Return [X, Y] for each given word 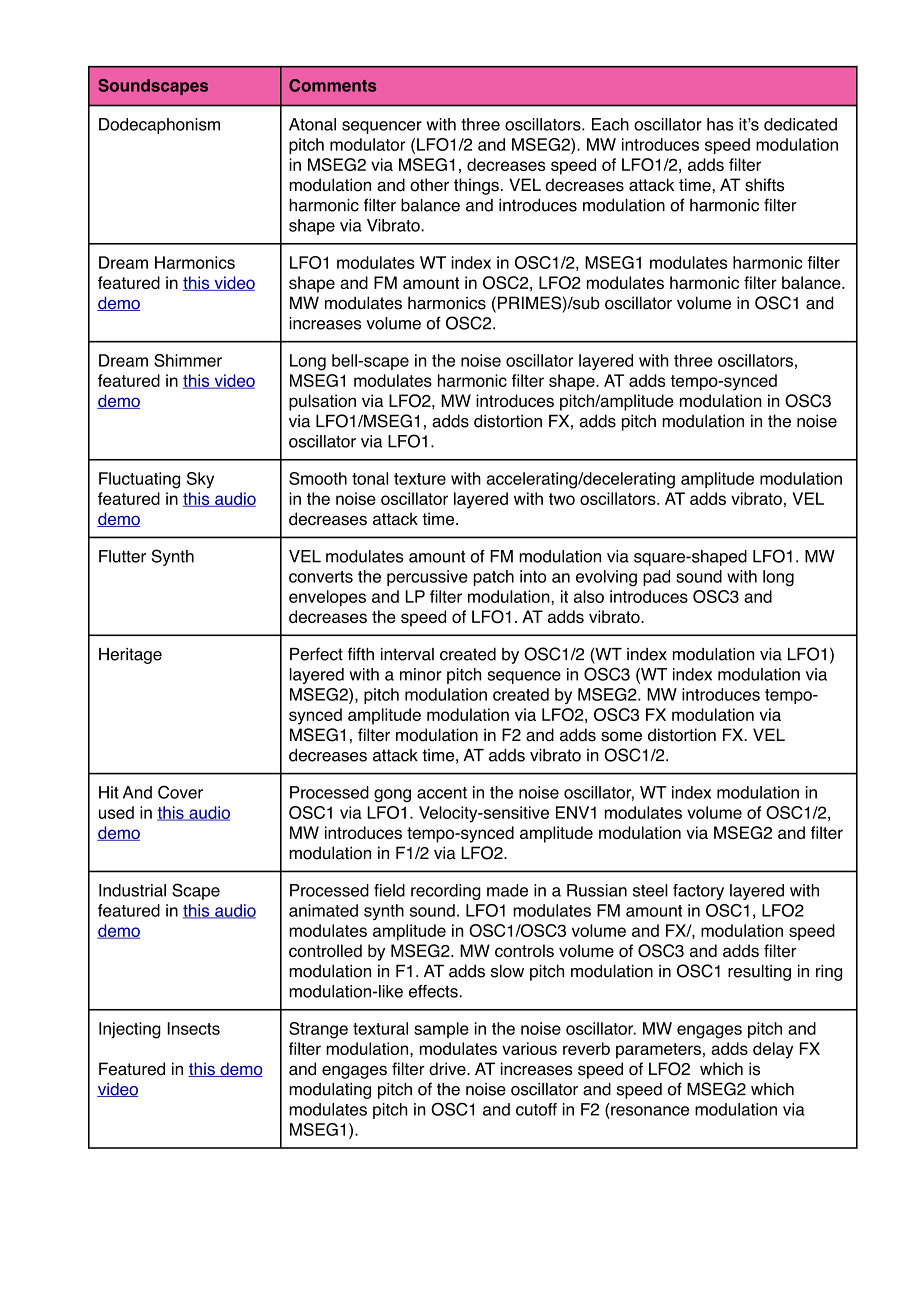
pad [656, 578]
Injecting [130, 1030]
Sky [200, 480]
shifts [764, 185]
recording [446, 892]
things [476, 186]
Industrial [132, 890]
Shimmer [188, 360]
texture [420, 479]
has [720, 124]
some [621, 736]
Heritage [130, 656]
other [429, 185]
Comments [332, 85]
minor [421, 674]
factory [698, 892]
